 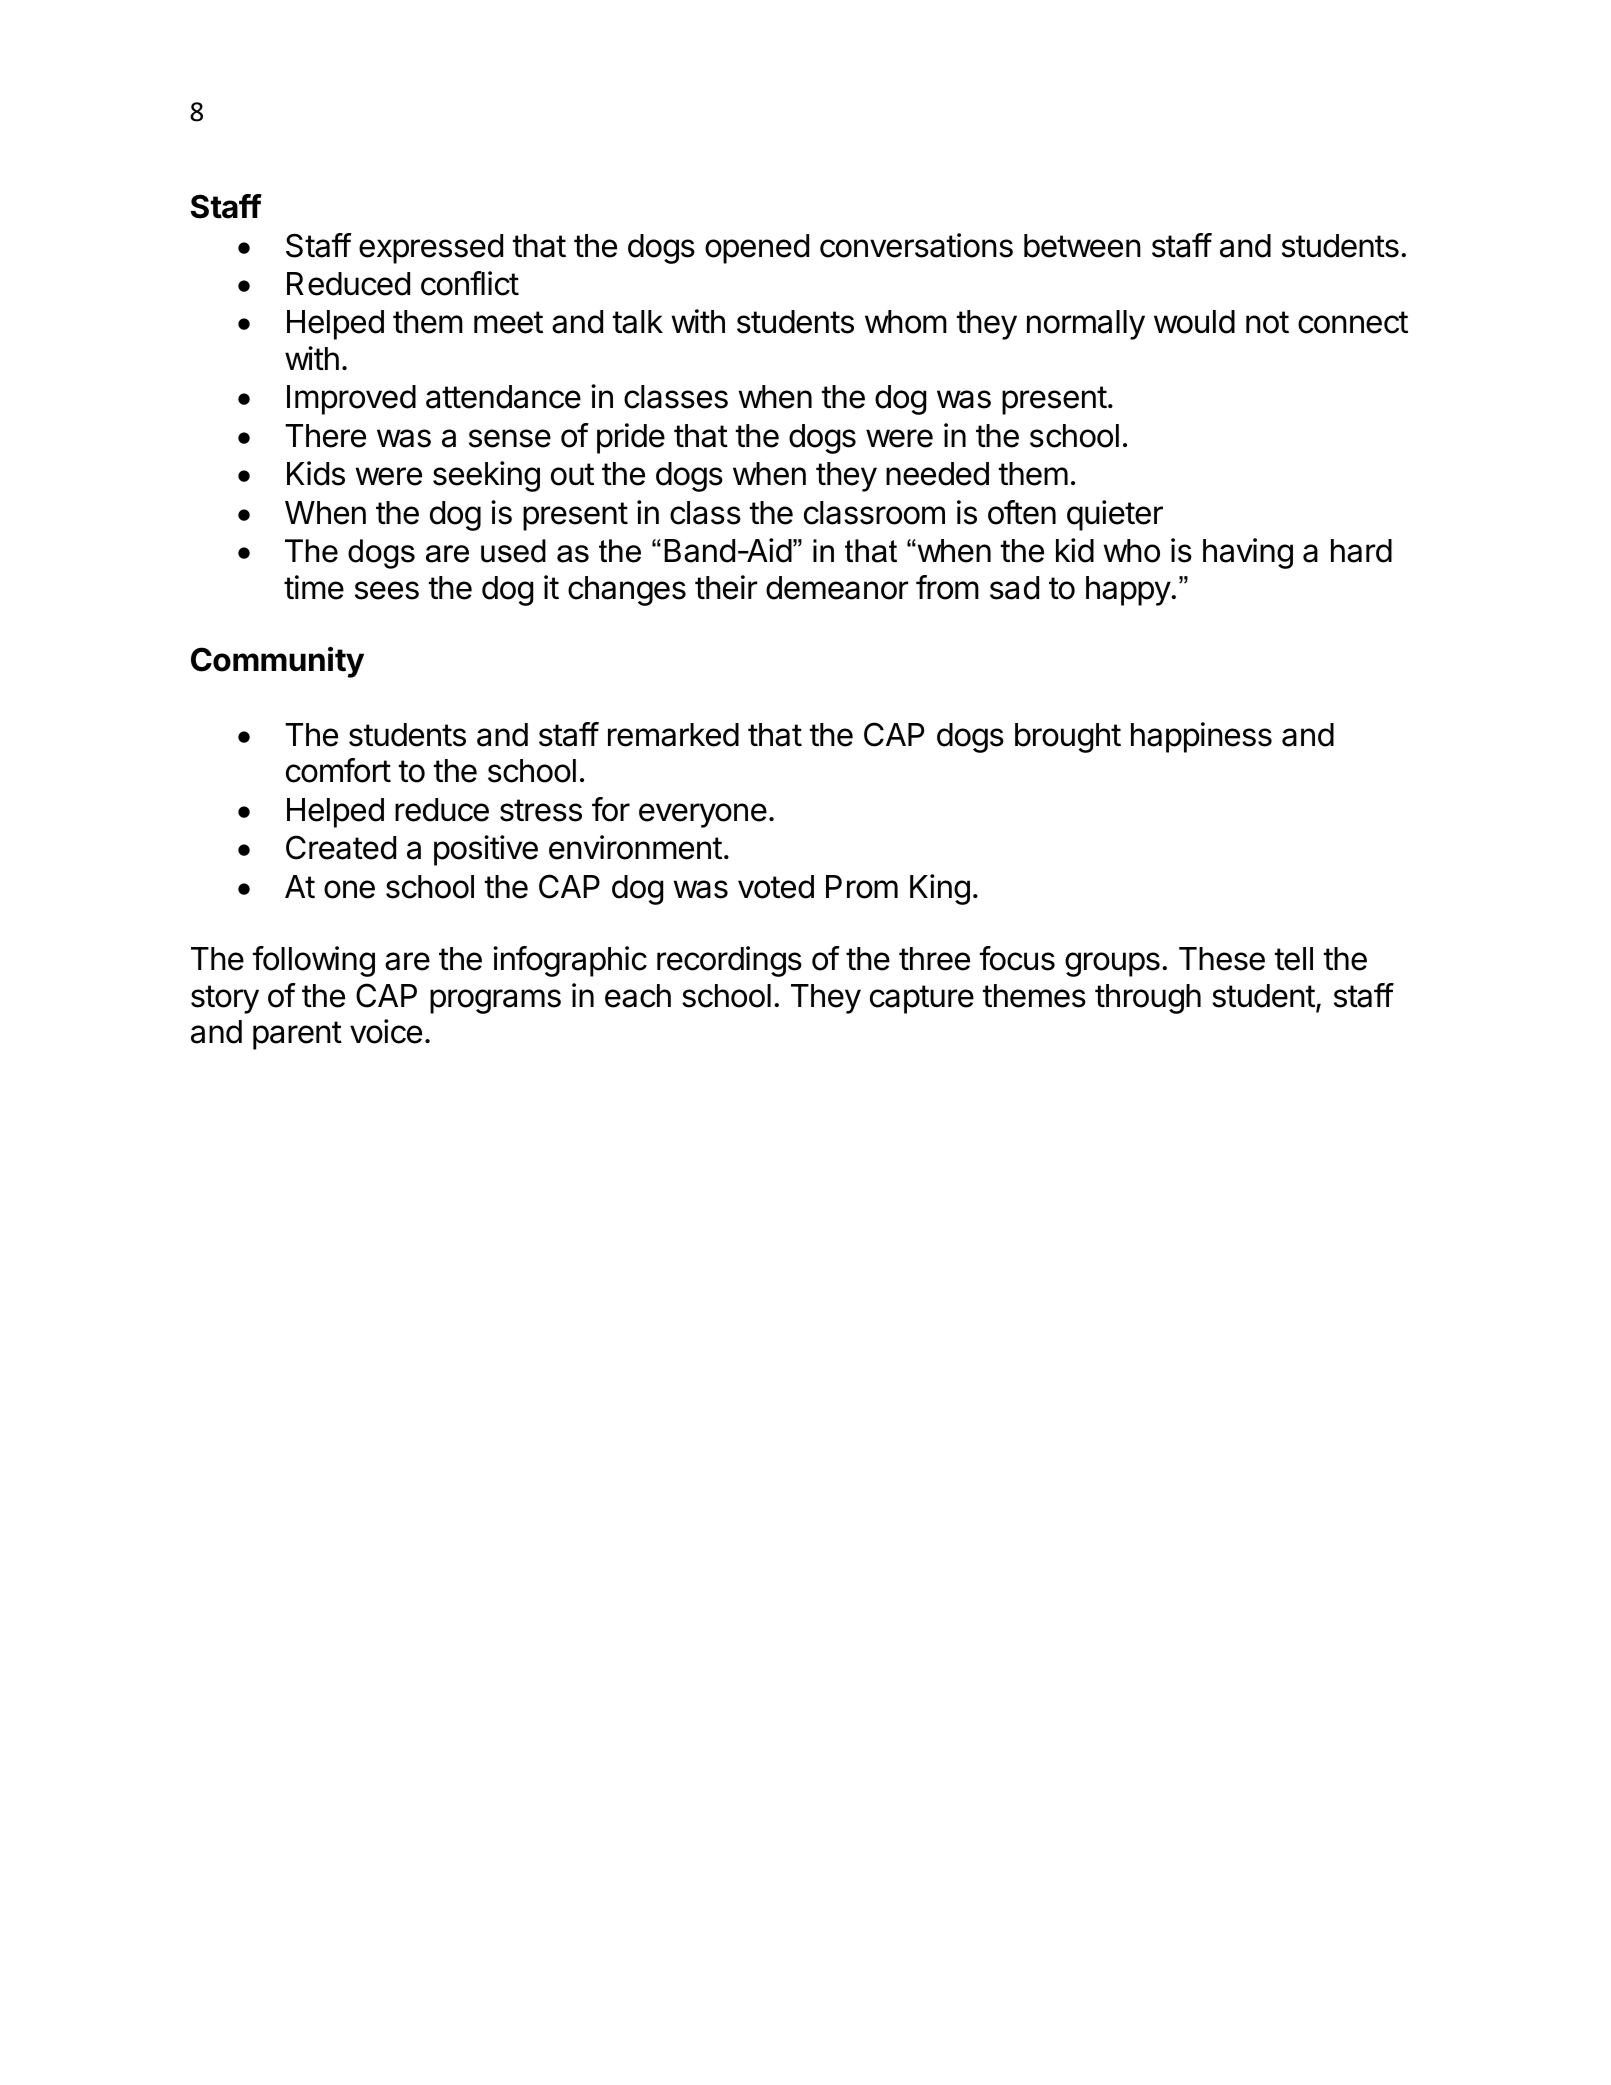 I want to click on capture, so click(x=922, y=999).
